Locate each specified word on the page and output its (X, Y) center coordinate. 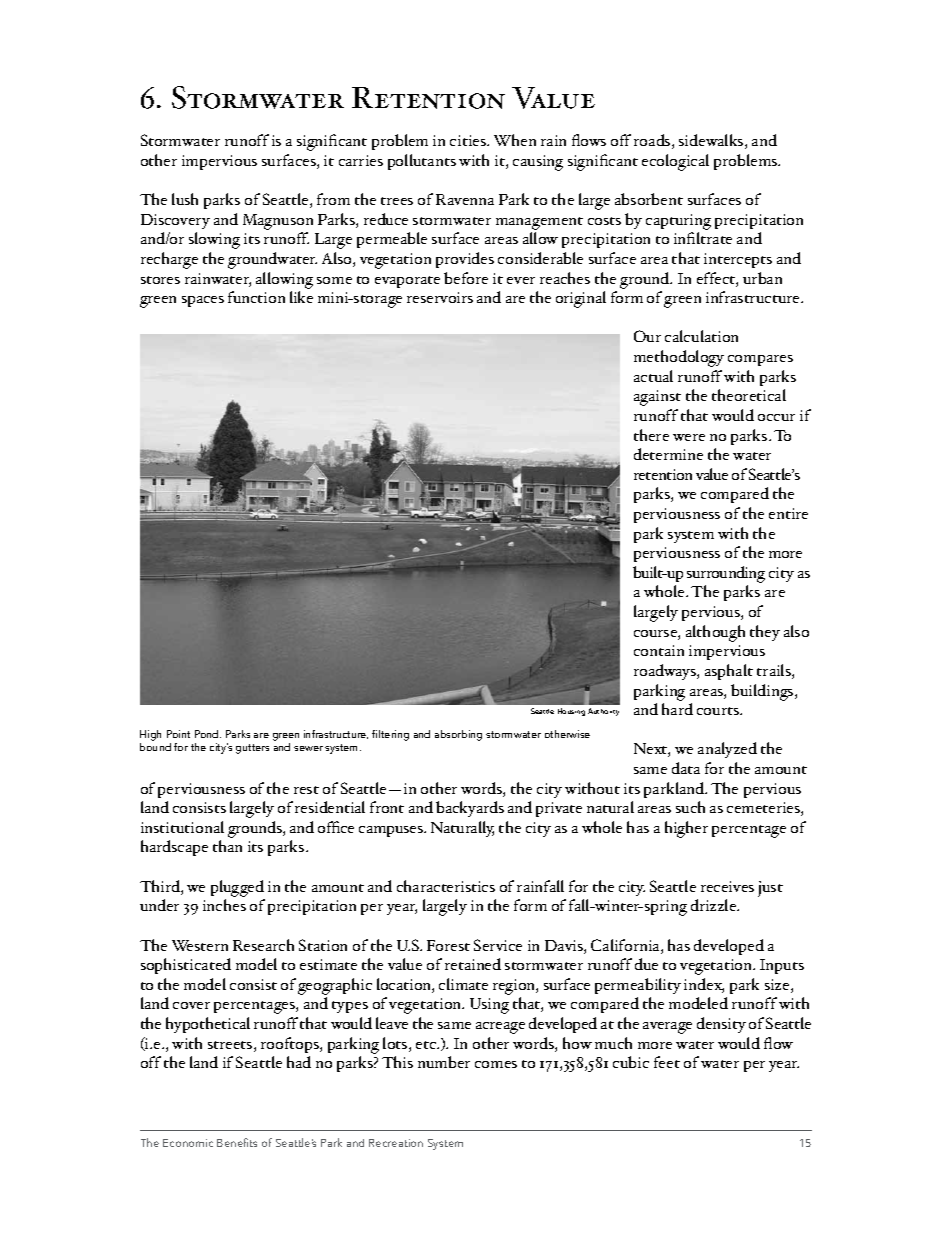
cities (469, 140)
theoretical (749, 395)
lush (185, 199)
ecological (675, 162)
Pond (208, 734)
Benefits (237, 1142)
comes (496, 1064)
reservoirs (440, 297)
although (715, 633)
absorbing (458, 735)
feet (667, 1062)
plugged (237, 888)
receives (727, 886)
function (256, 297)
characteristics (446, 886)
